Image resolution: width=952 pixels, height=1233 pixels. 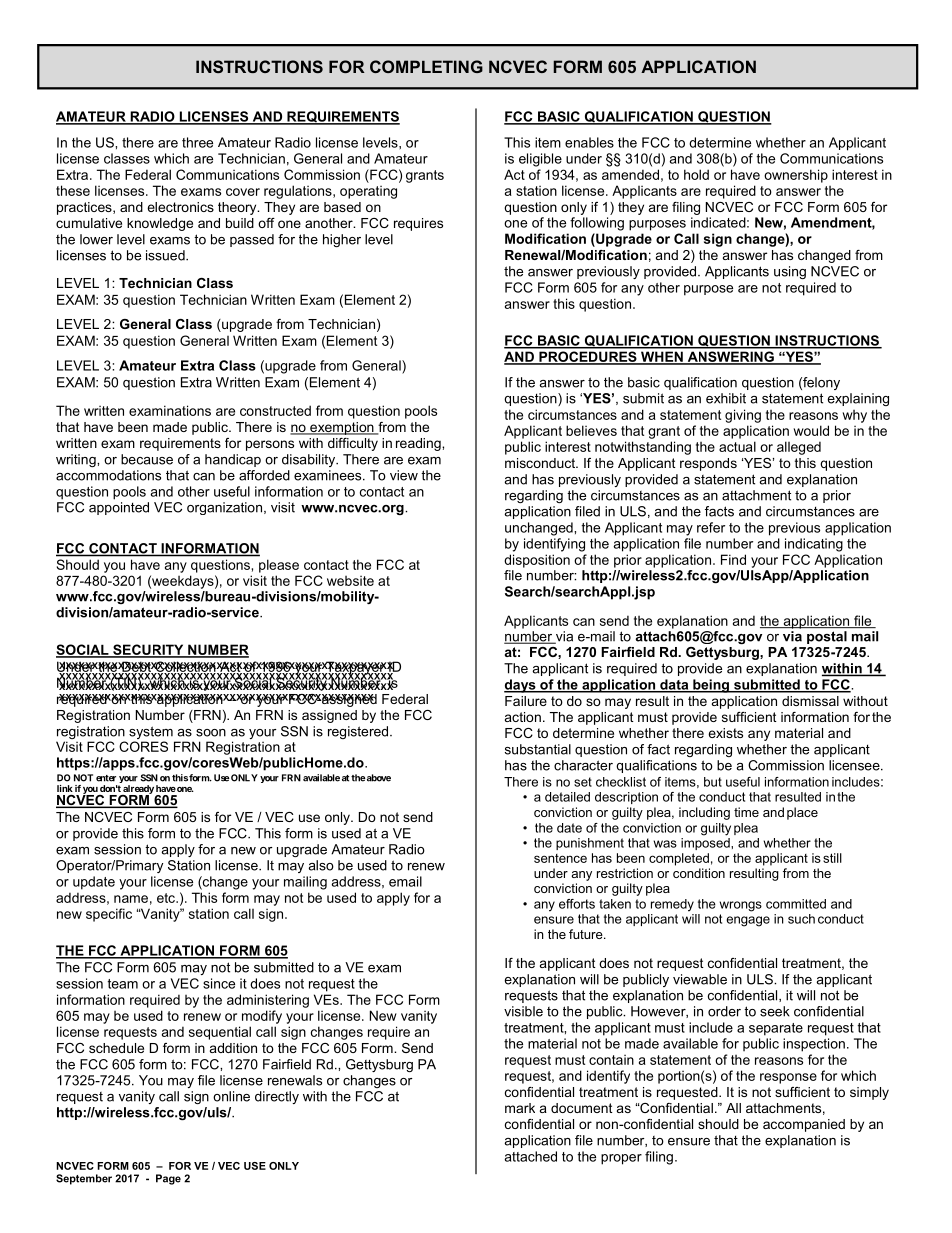 What do you see at coordinates (804, 1125) in the document?
I see `accompanied` at bounding box center [804, 1125].
